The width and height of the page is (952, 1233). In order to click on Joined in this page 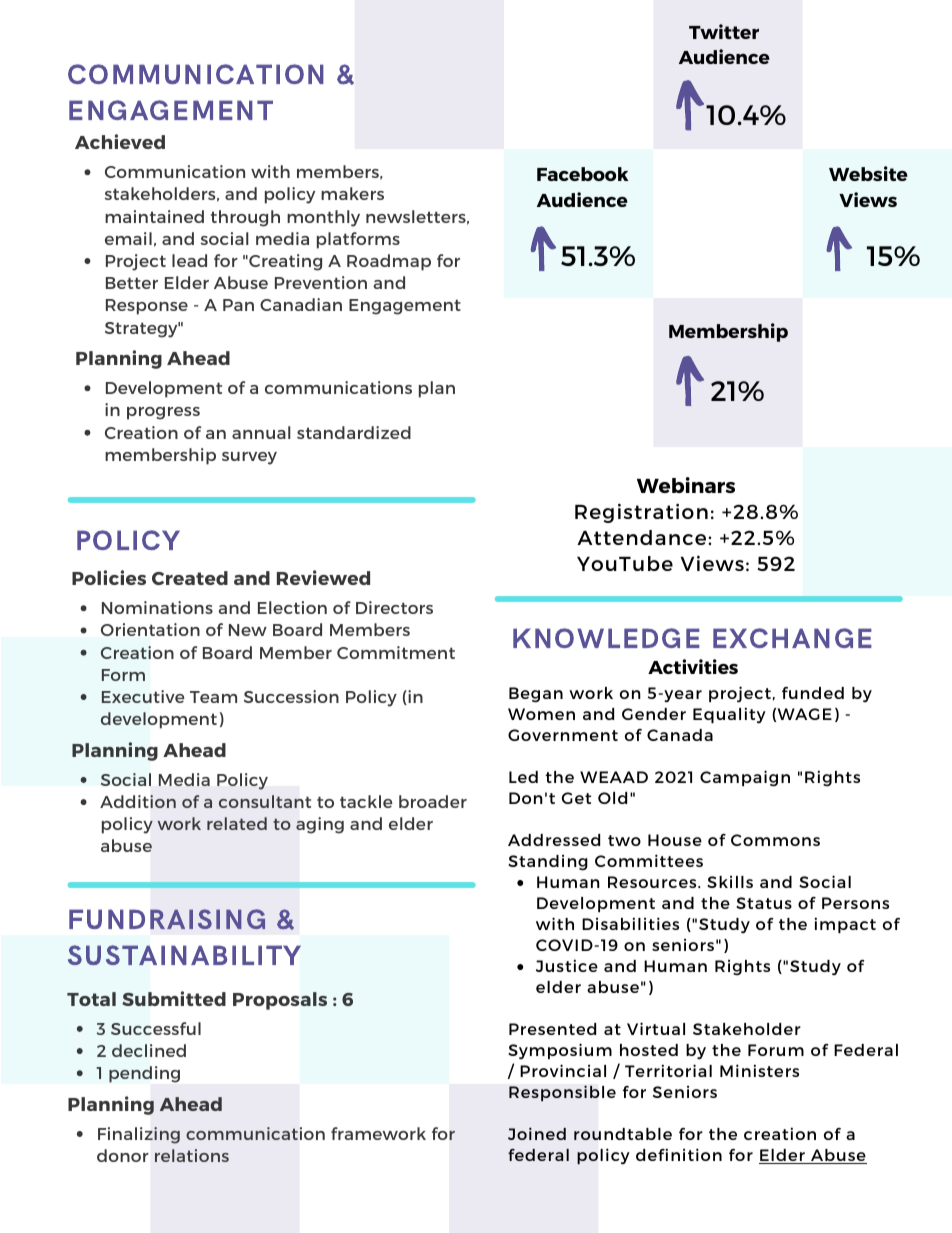, I will do `click(537, 1133)`.
